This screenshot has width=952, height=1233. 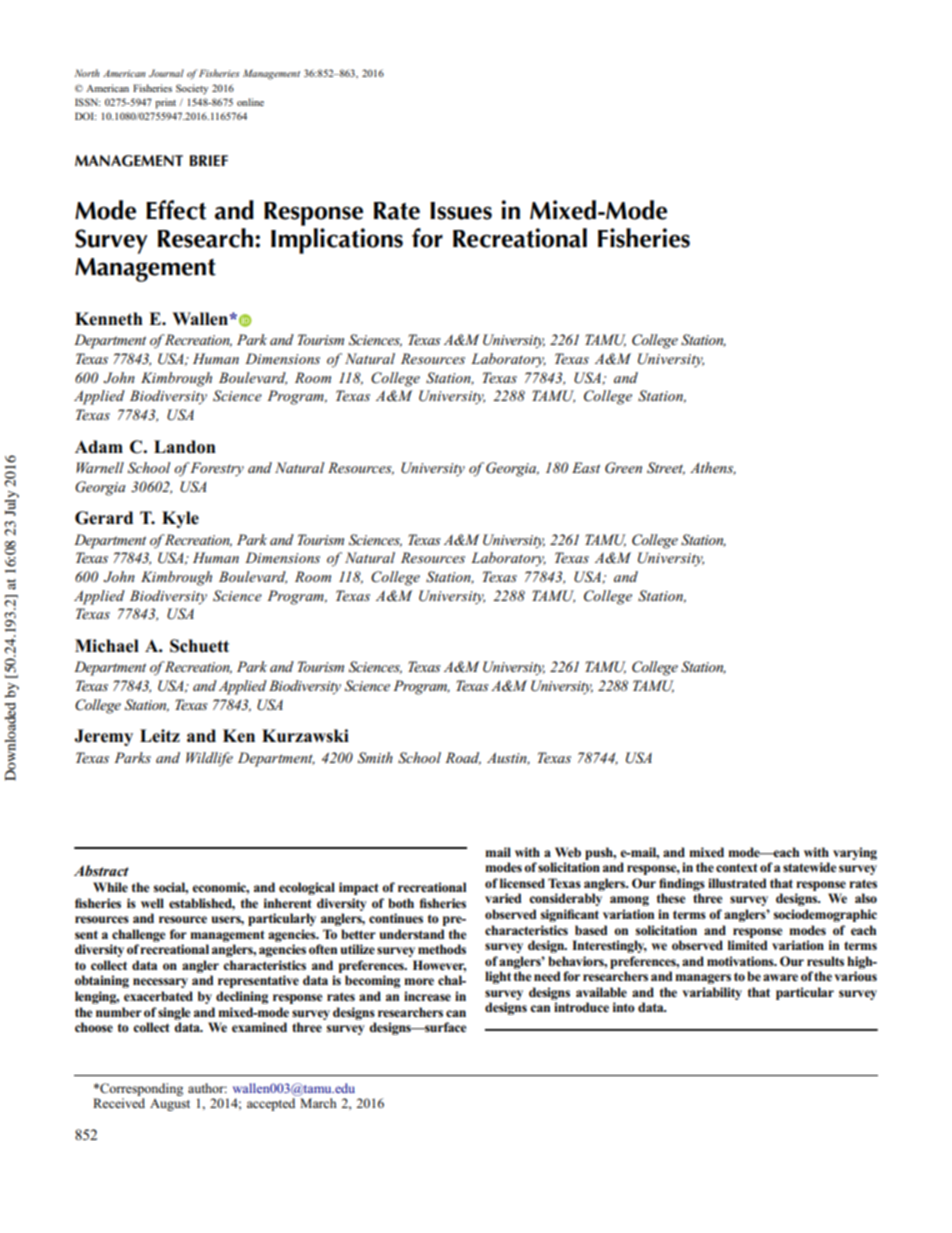 What do you see at coordinates (586, 467) in the screenshot?
I see `East` at bounding box center [586, 467].
